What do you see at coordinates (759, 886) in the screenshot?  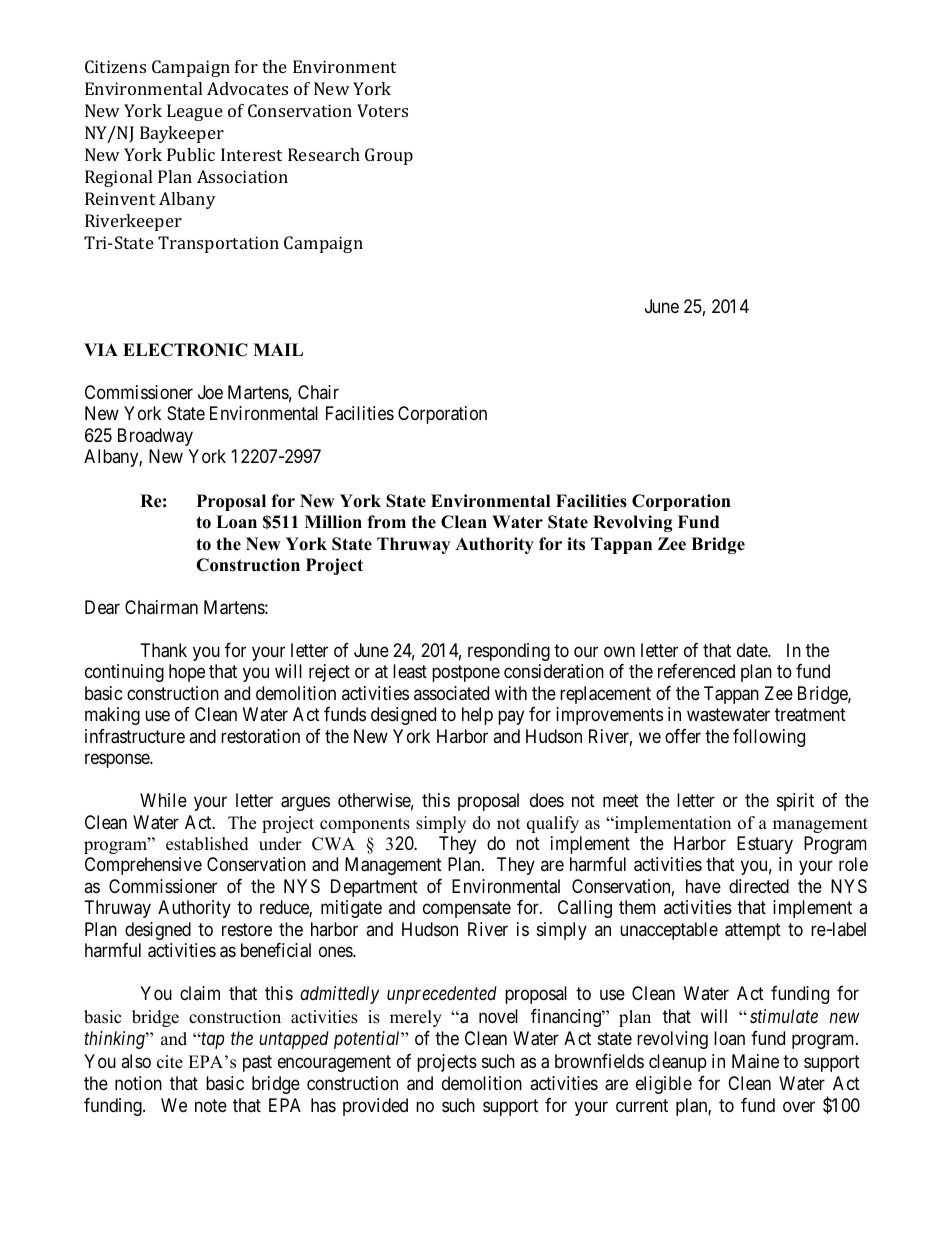 I see `directed` at bounding box center [759, 886].
